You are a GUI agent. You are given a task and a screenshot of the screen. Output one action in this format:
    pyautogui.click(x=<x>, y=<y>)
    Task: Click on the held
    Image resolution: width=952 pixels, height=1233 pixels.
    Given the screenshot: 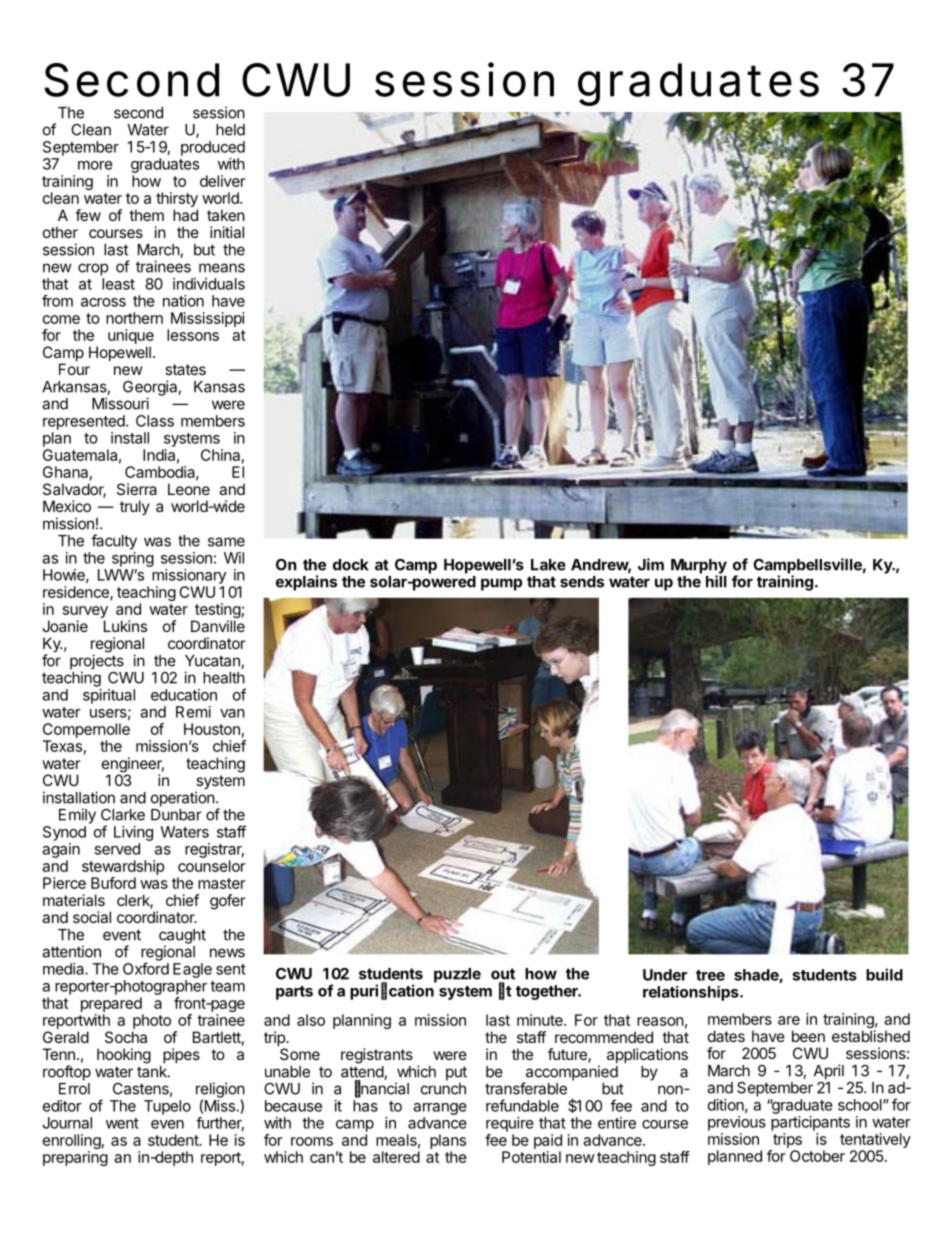 What is the action you would take?
    pyautogui.click(x=230, y=130)
